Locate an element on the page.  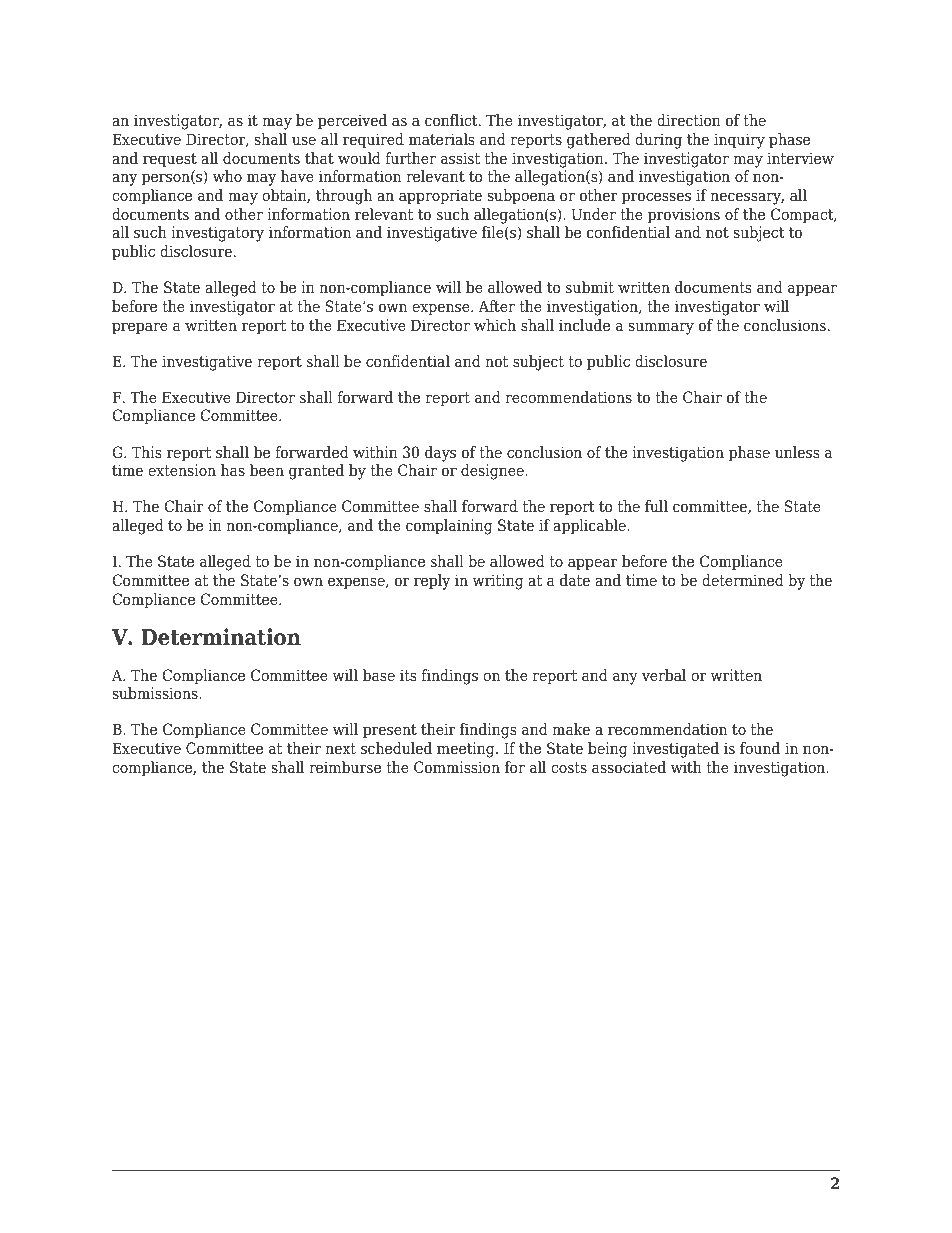
request is located at coordinates (170, 160).
